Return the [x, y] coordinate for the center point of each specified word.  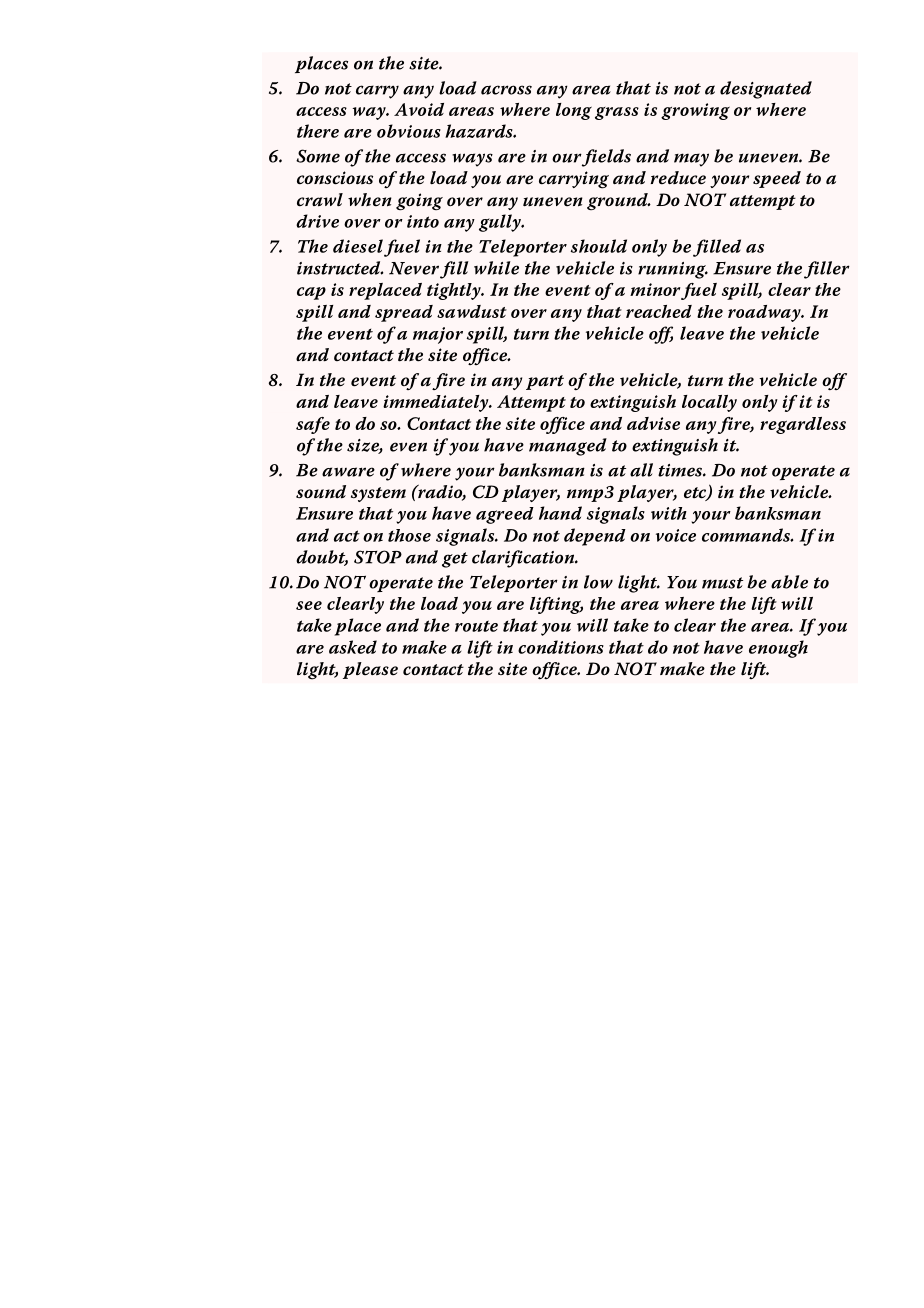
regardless [803, 425]
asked [353, 647]
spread [404, 313]
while [496, 268]
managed [568, 447]
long [574, 111]
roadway [765, 313]
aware [348, 472]
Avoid [419, 109]
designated [766, 90]
